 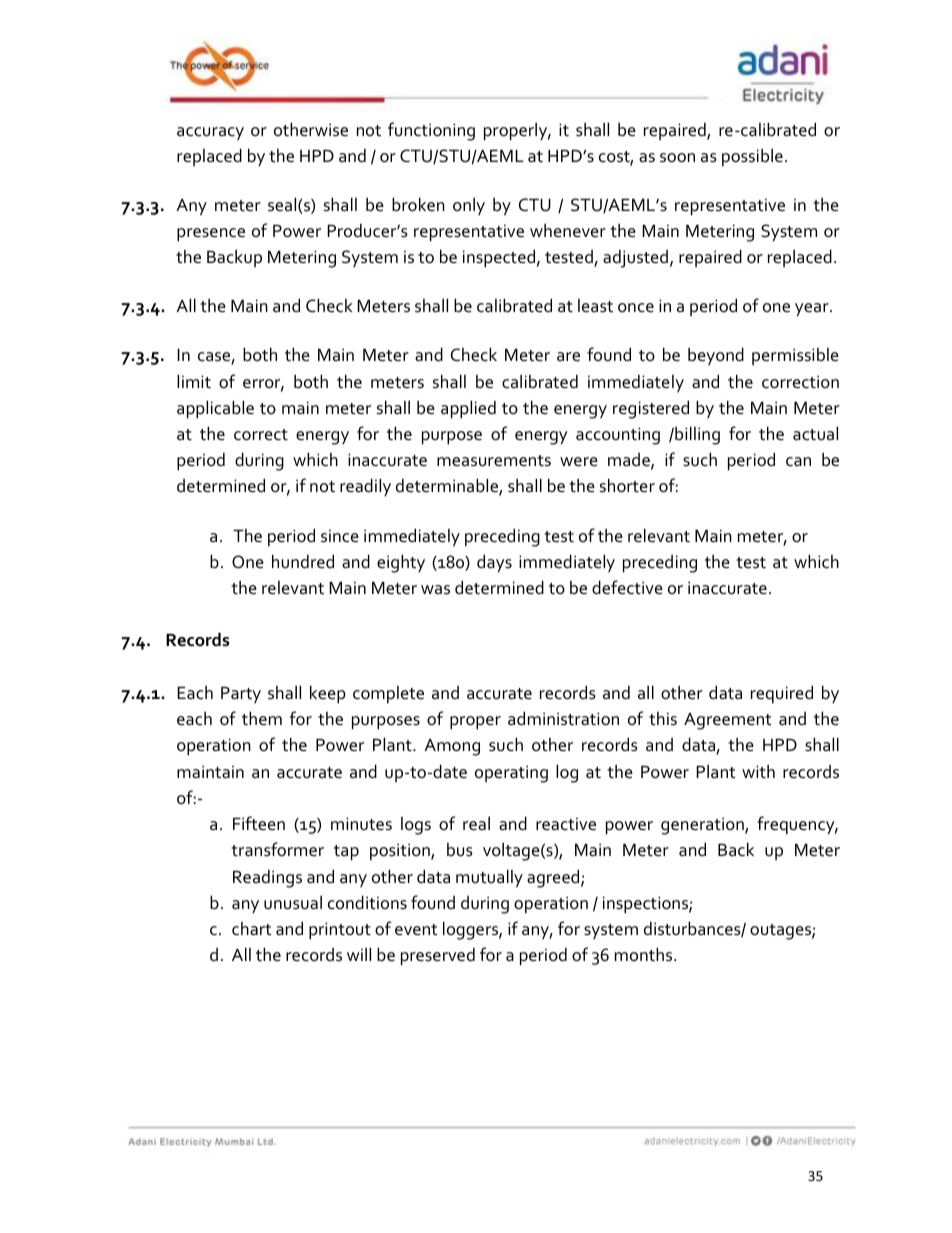 What do you see at coordinates (251, 929) in the screenshot?
I see `chart` at bounding box center [251, 929].
